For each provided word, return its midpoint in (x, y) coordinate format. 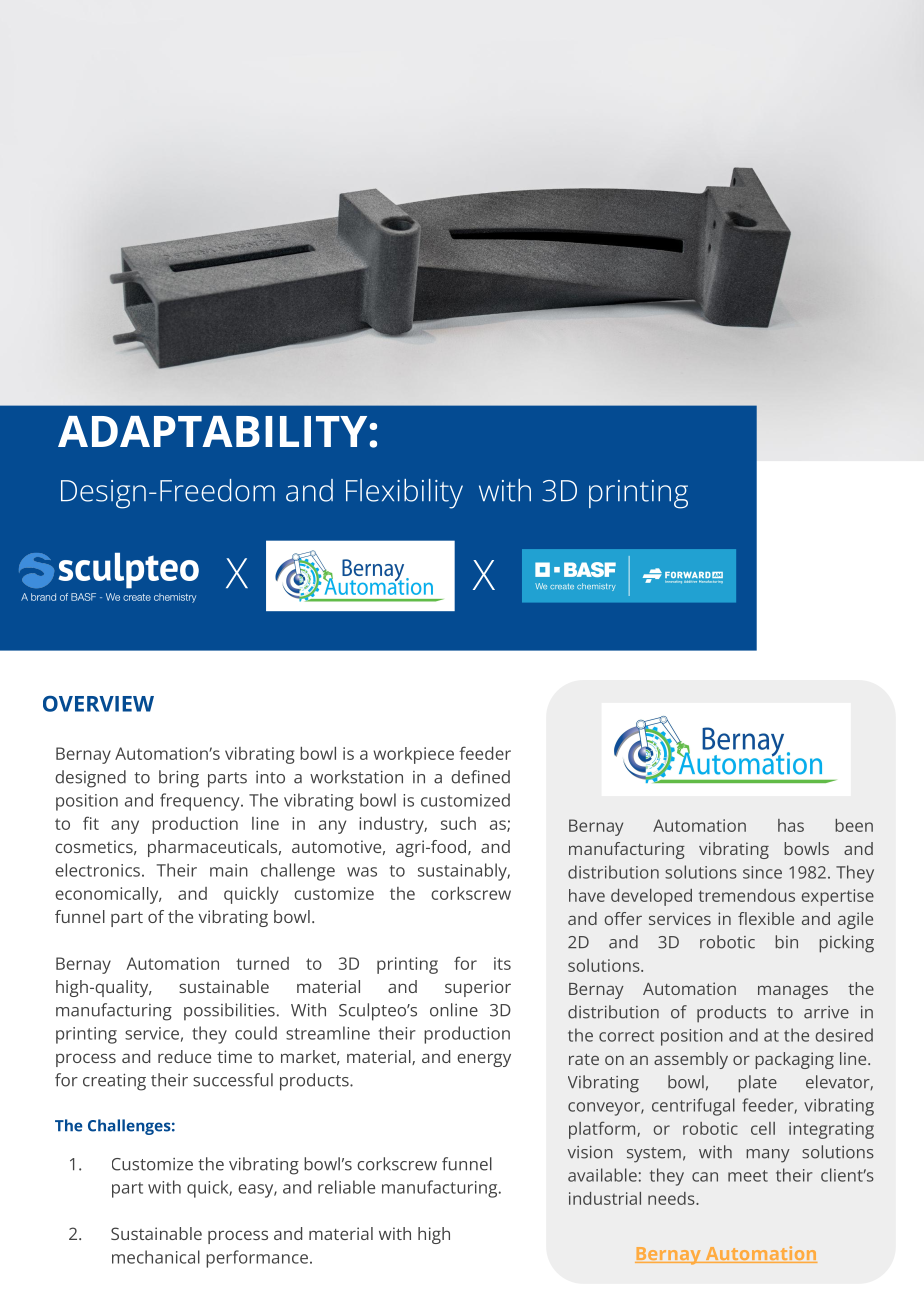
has (791, 825)
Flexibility (404, 494)
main (229, 870)
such (458, 823)
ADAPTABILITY (212, 431)
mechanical (156, 1257)
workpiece (413, 755)
